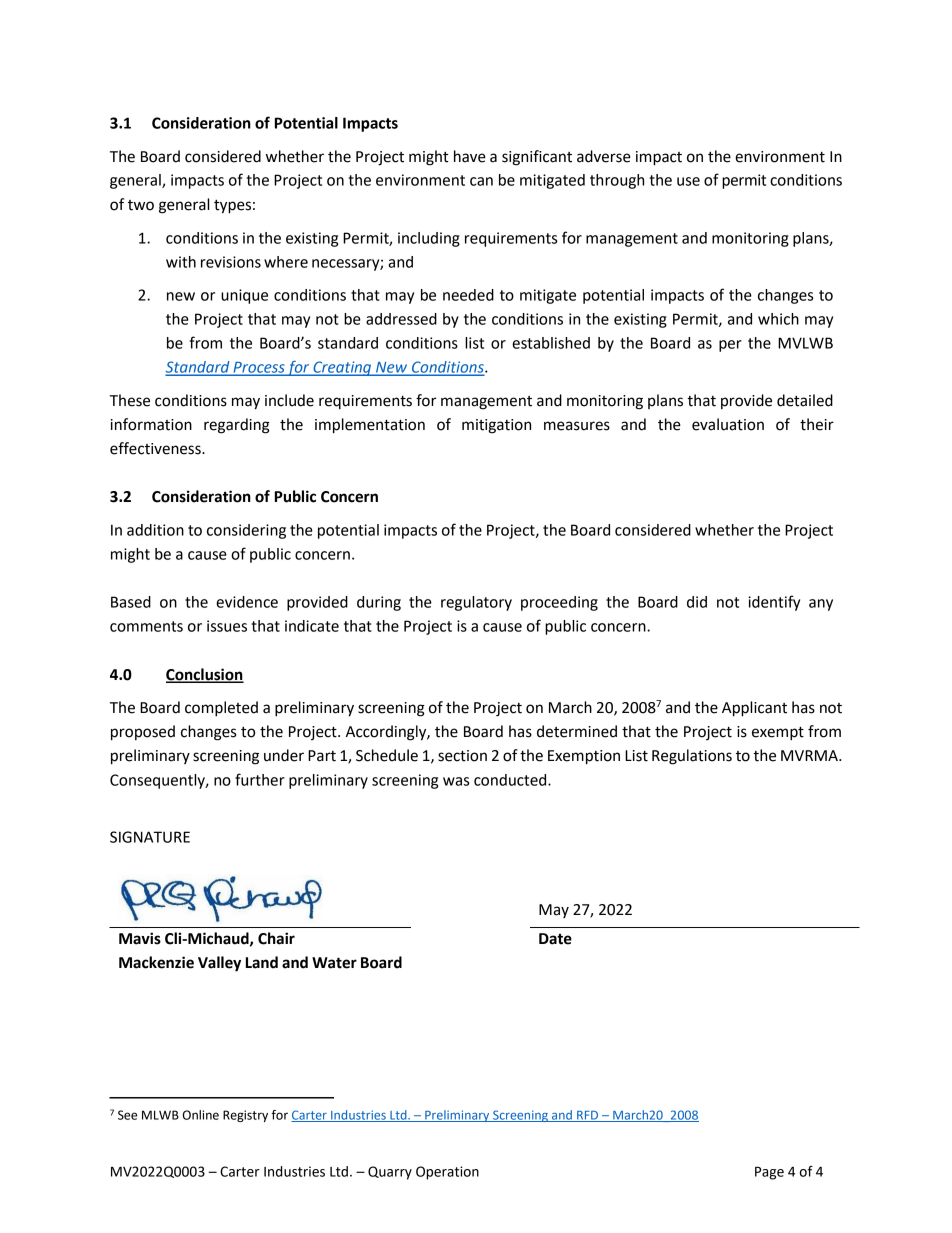 This image has width=952, height=1233. I want to click on evaluation, so click(728, 424).
